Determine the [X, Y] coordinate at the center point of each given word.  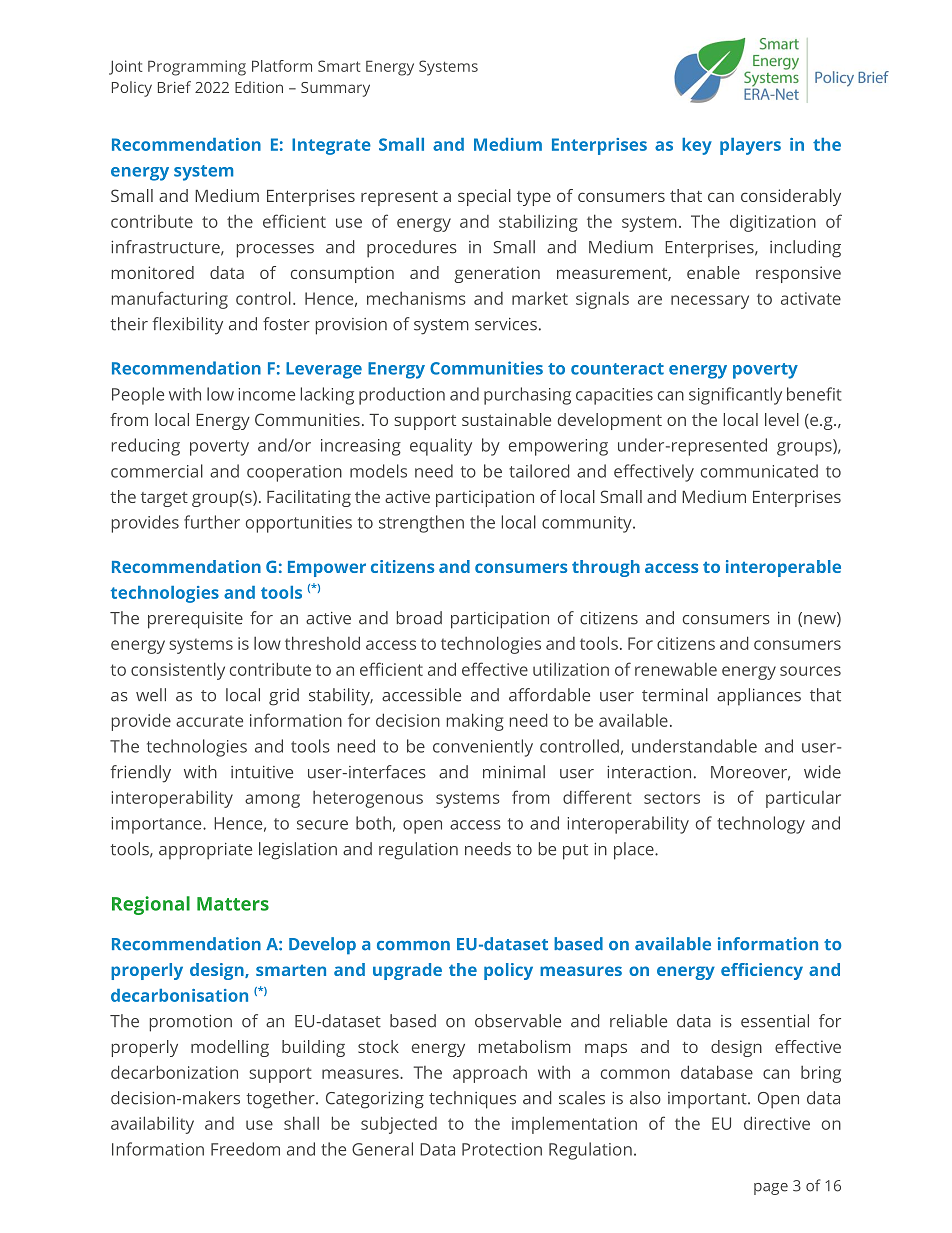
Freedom [245, 1149]
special [484, 197]
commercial [157, 471]
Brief [174, 87]
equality [441, 447]
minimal [514, 772]
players [750, 146]
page [771, 1189]
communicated [759, 471]
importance [157, 825]
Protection [502, 1149]
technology [761, 825]
